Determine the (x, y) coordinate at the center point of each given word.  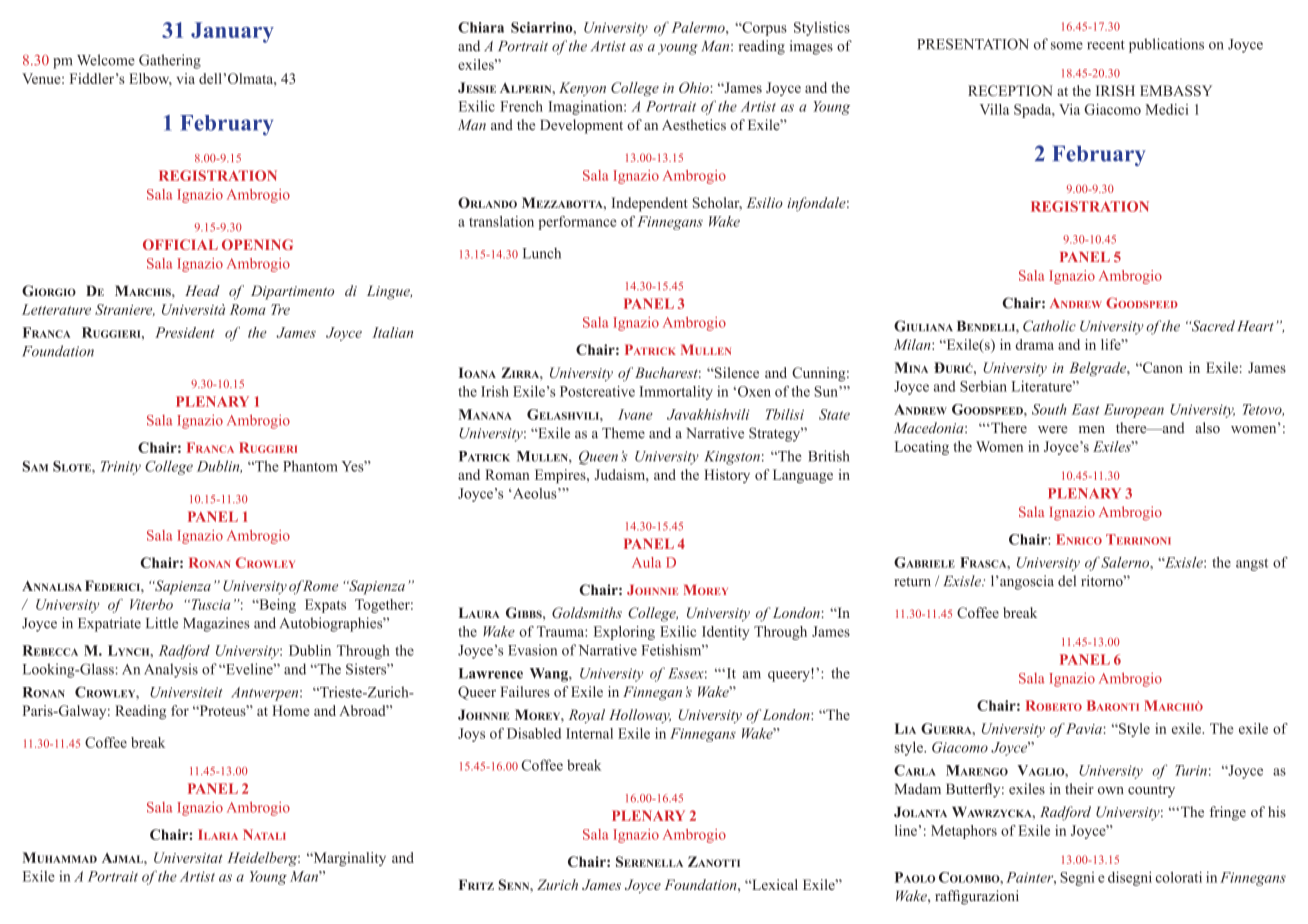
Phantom (310, 466)
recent (1106, 45)
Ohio (695, 87)
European (1134, 411)
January (232, 32)
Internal (589, 733)
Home (291, 710)
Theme (623, 433)
